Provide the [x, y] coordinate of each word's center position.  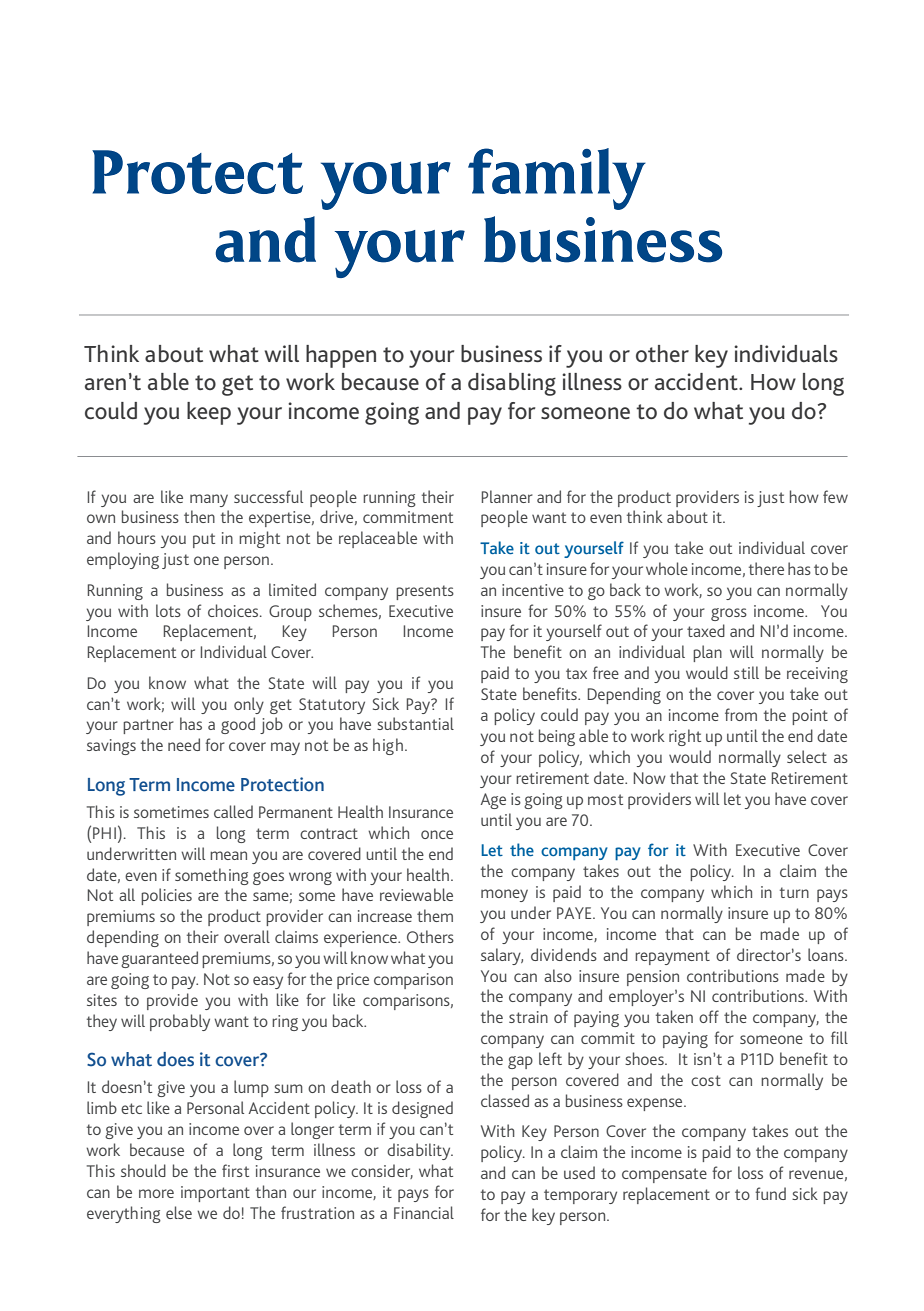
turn [794, 892]
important [215, 1194]
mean [228, 855]
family [557, 179]
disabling [512, 384]
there [766, 568]
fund [770, 1193]
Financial [424, 1212]
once [437, 834]
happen [341, 356]
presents [425, 592]
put [204, 540]
